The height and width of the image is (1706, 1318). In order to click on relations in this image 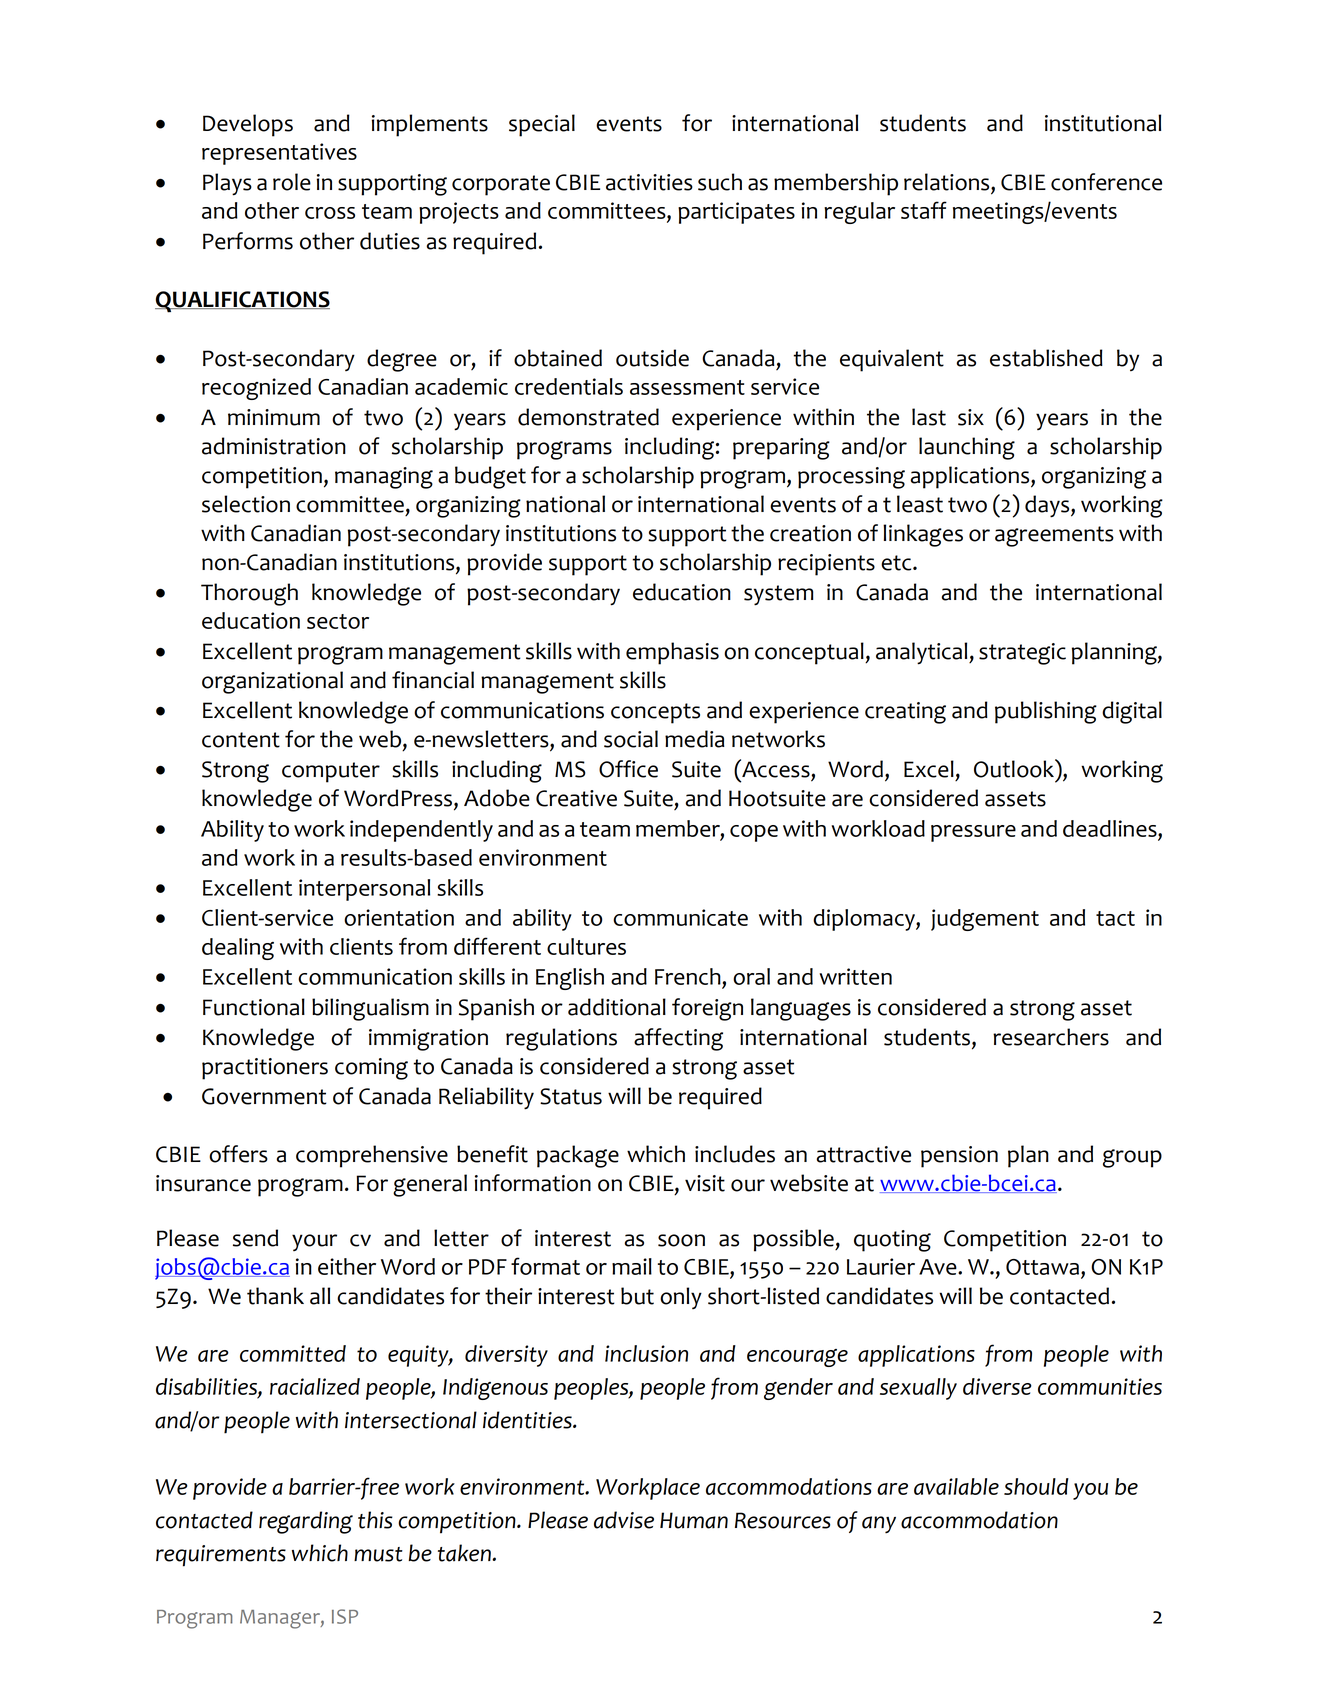, I will do `click(948, 183)`.
